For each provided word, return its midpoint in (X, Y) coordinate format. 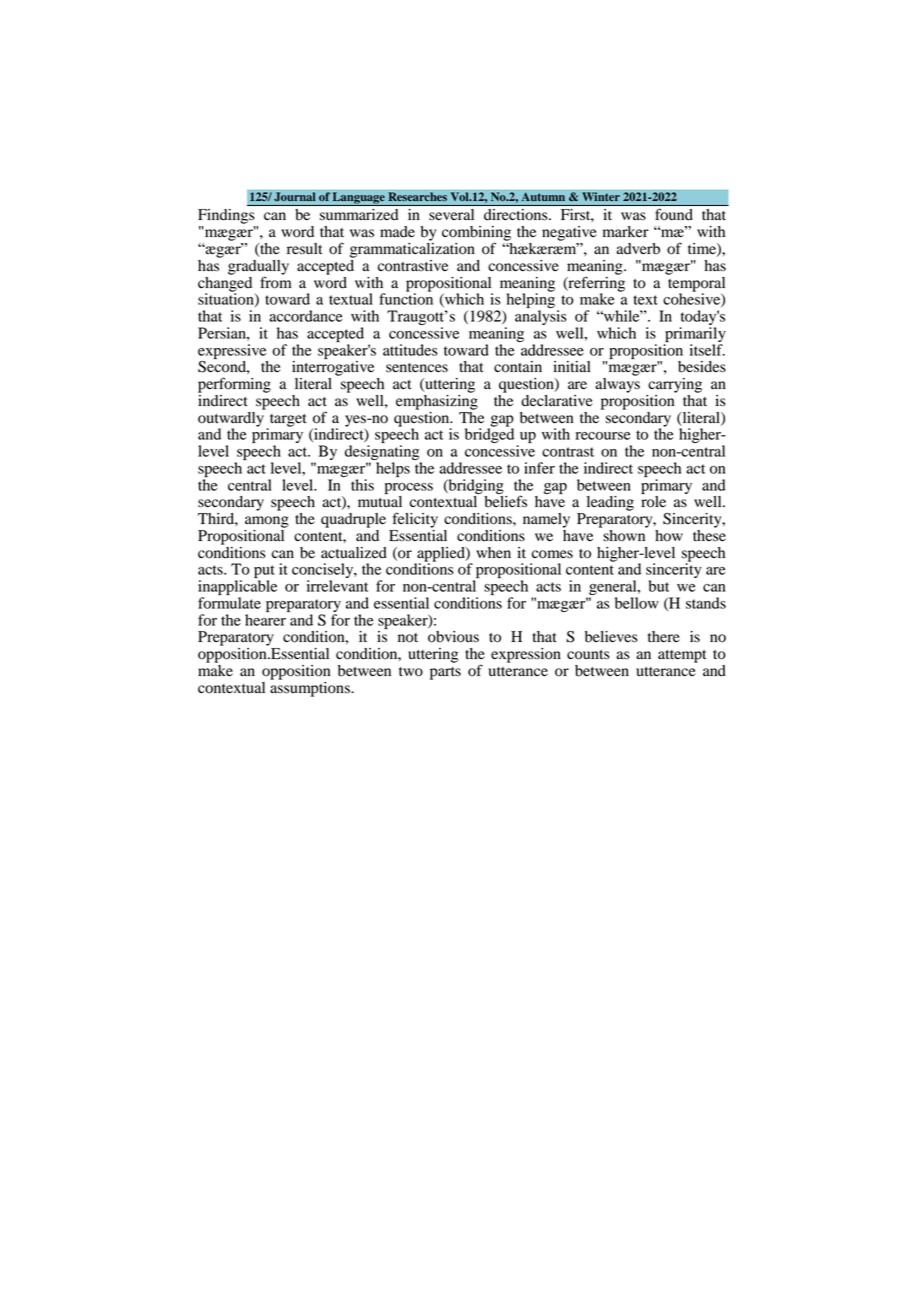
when (493, 553)
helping (530, 301)
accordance (306, 316)
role (653, 502)
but (659, 586)
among (267, 522)
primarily (695, 334)
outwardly (232, 419)
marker (626, 231)
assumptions (311, 688)
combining (476, 234)
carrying (675, 385)
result (304, 249)
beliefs (505, 501)
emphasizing (437, 401)
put (264, 573)
